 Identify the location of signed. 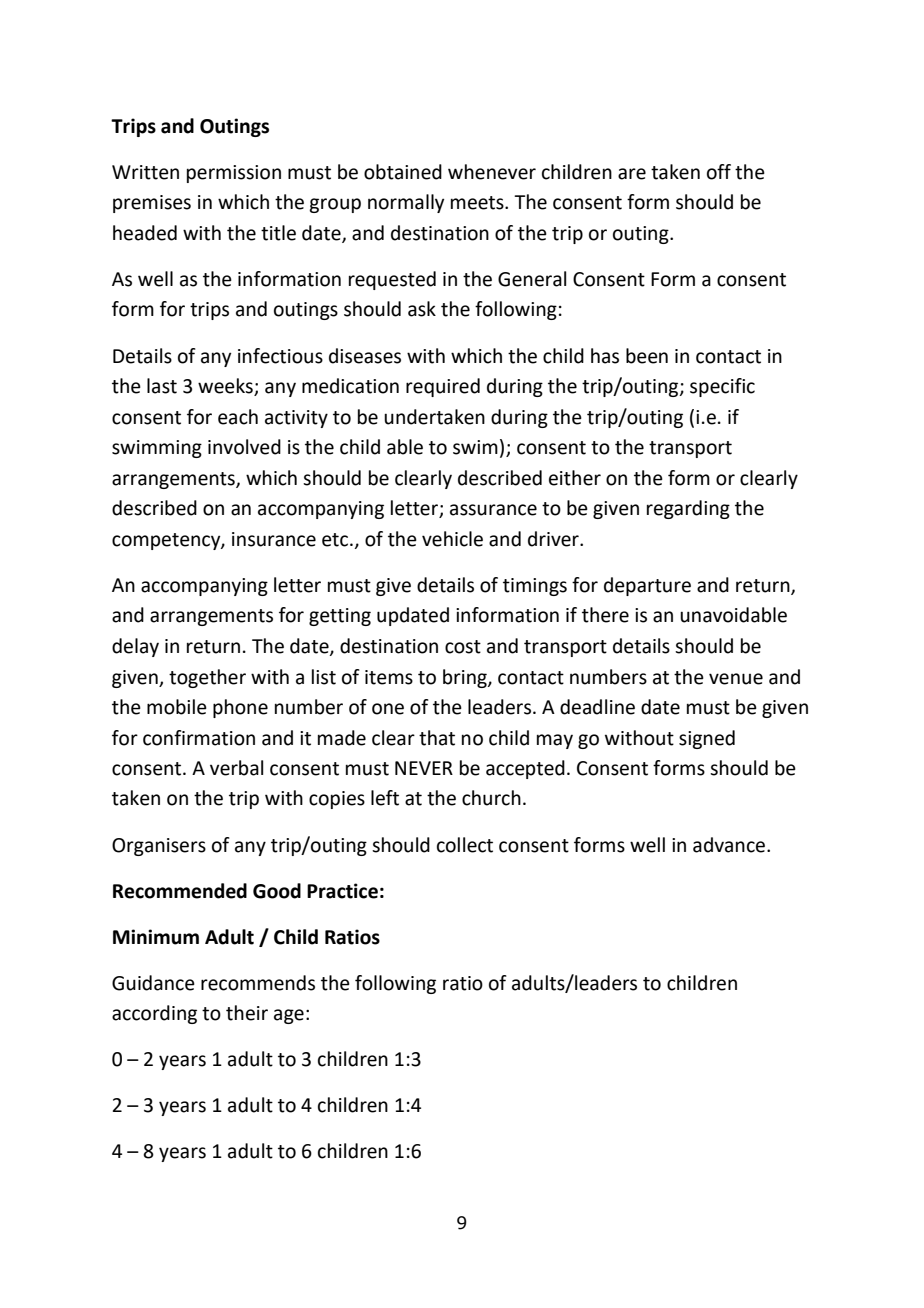
(707, 739).
